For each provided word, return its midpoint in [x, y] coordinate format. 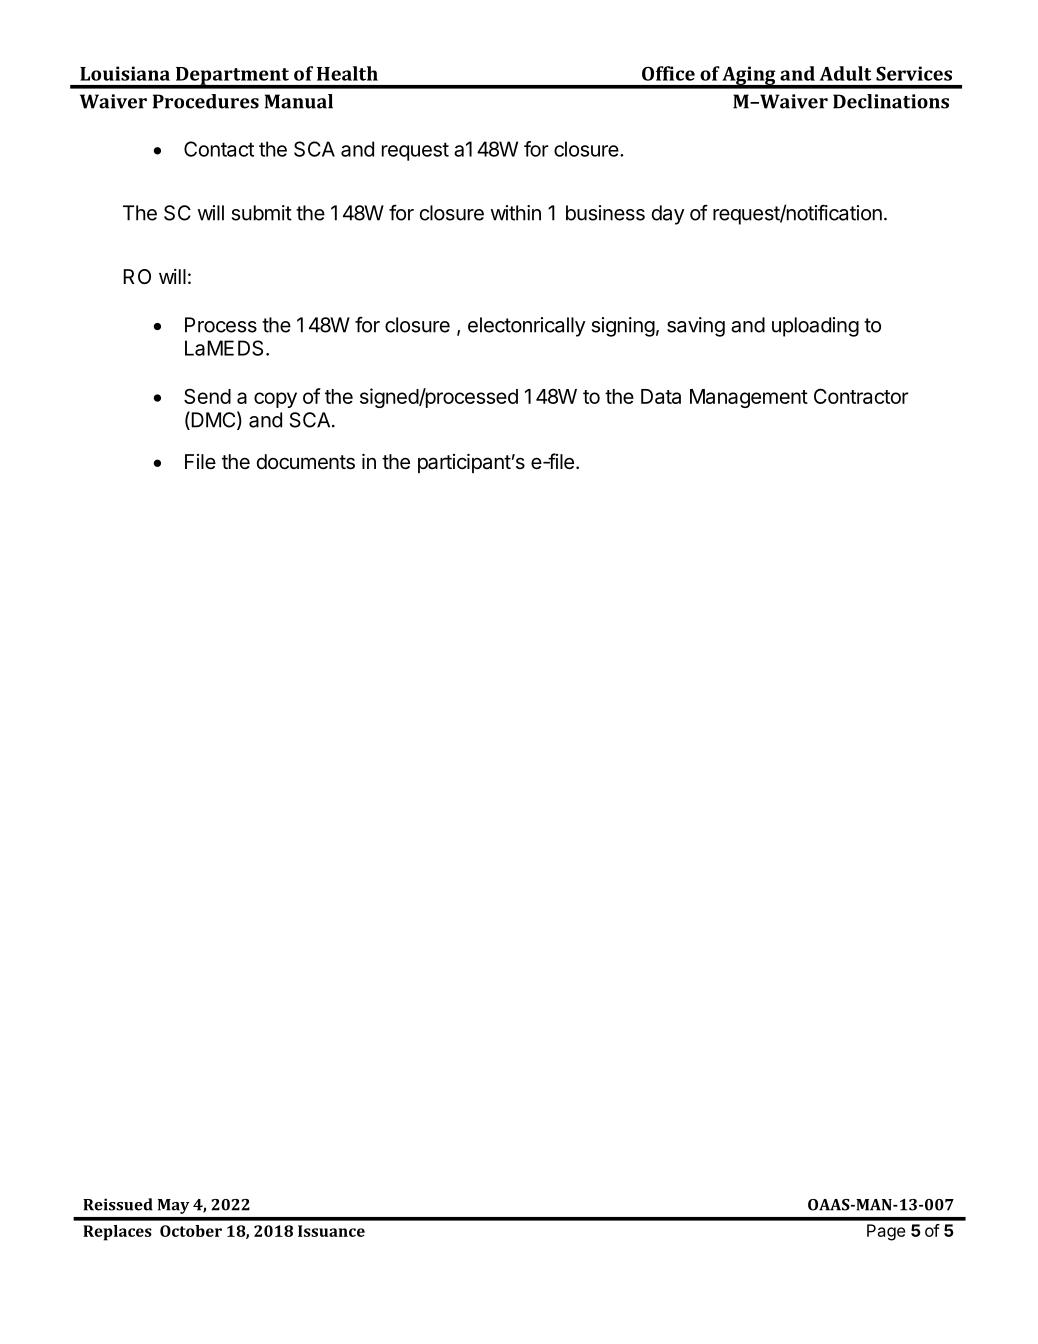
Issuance [331, 1231]
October [191, 1231]
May [173, 1206]
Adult [845, 73]
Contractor [861, 396]
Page [886, 1232]
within [516, 213]
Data [661, 396]
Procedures [206, 101]
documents [306, 462]
